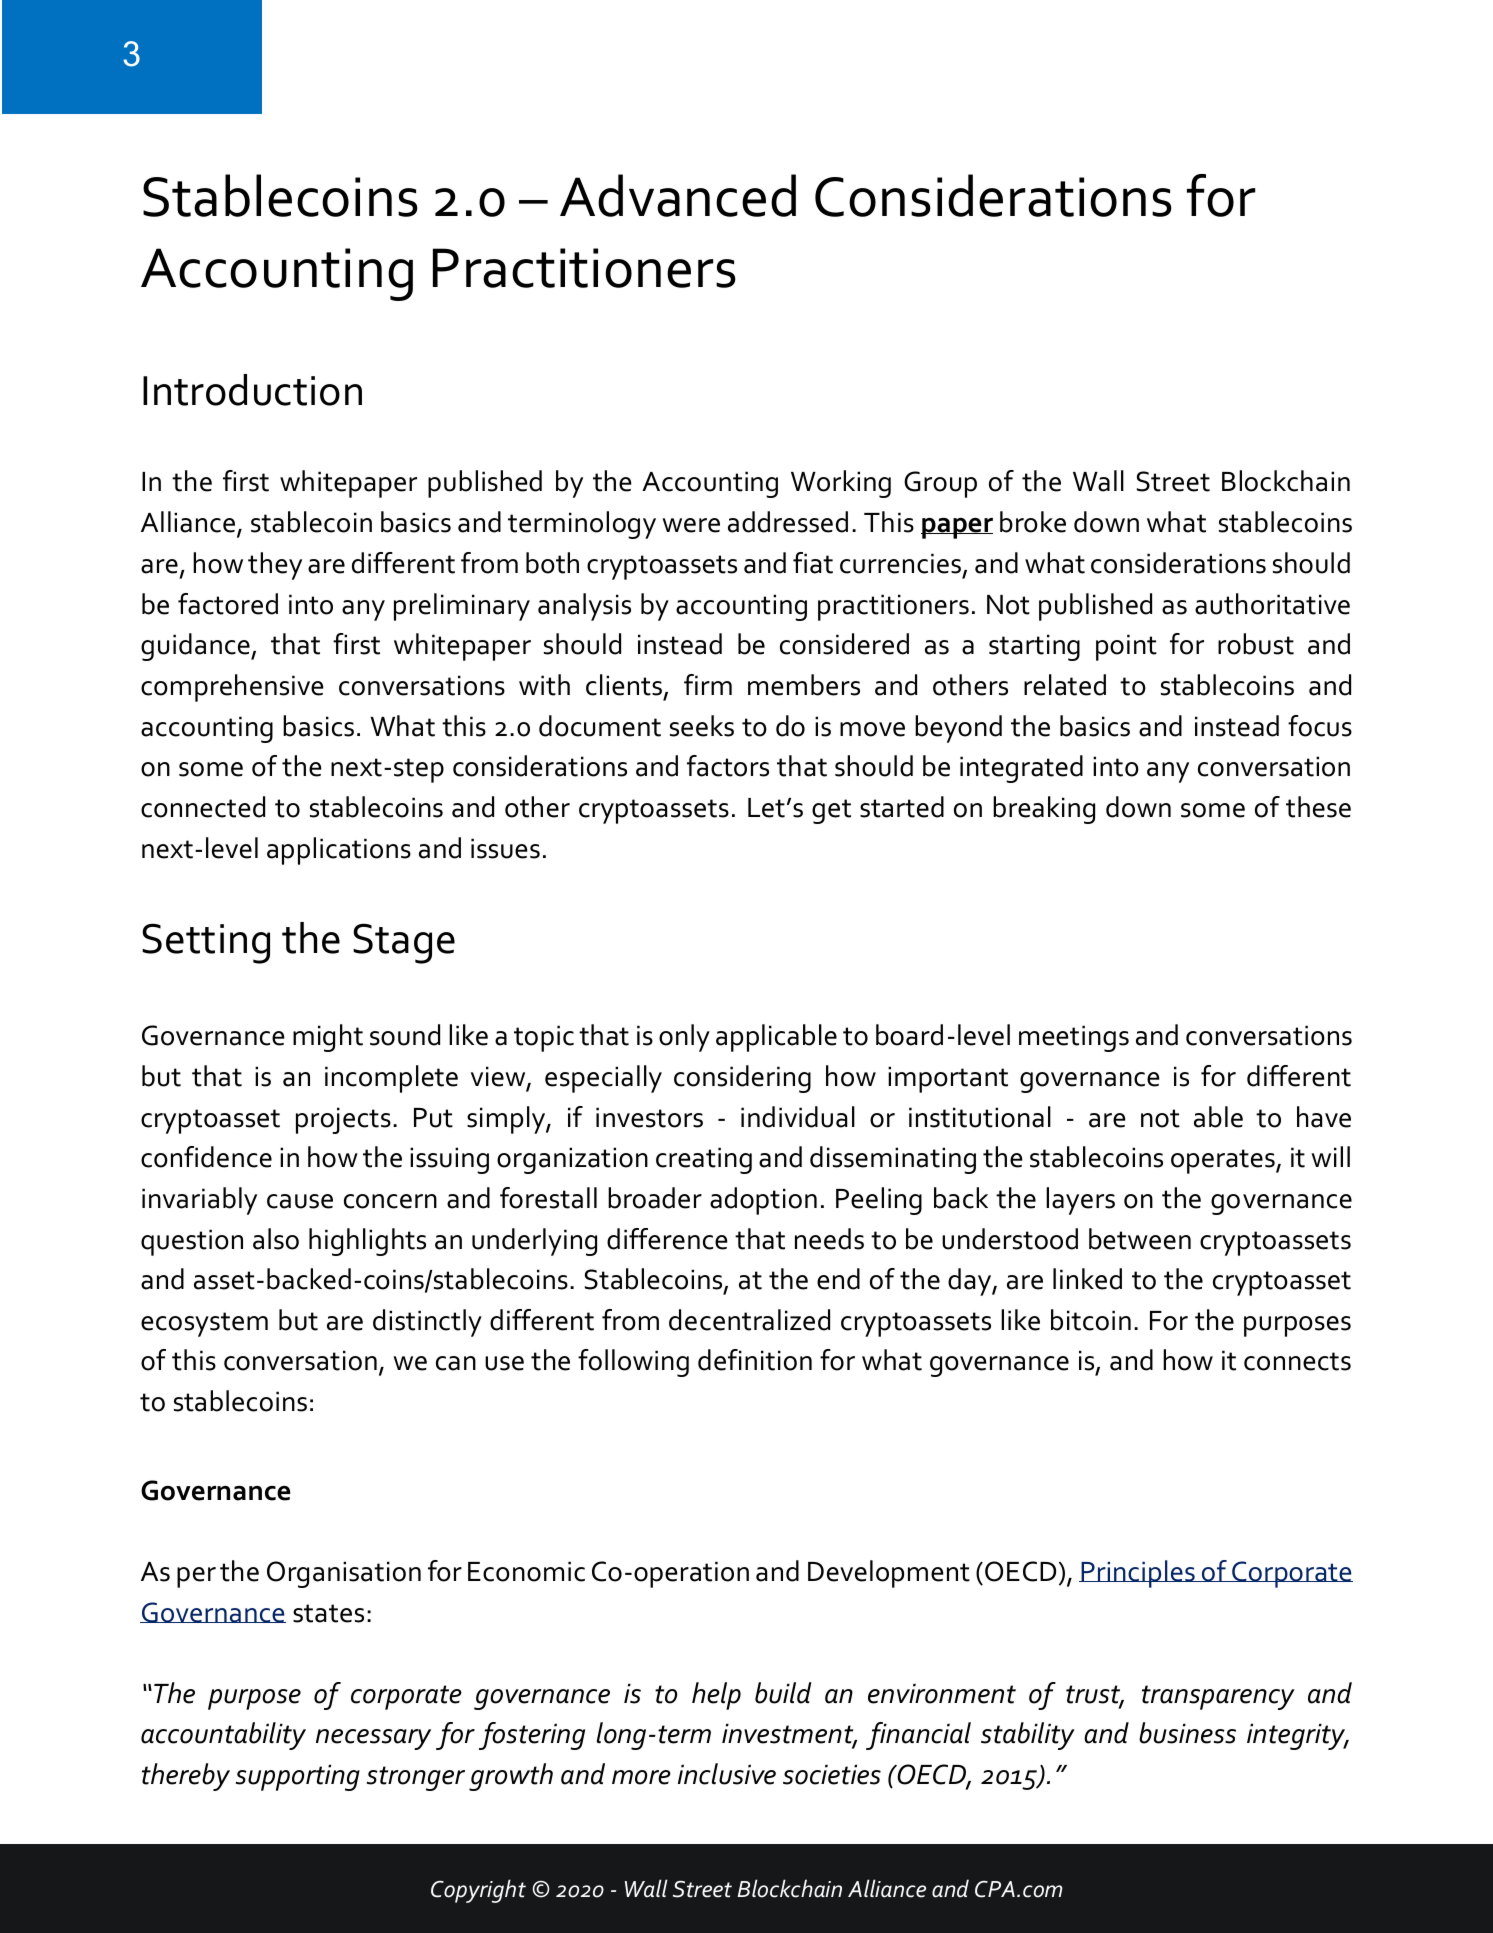  Describe the element at coordinates (298, 1778) in the screenshot. I see `supporting` at that location.
